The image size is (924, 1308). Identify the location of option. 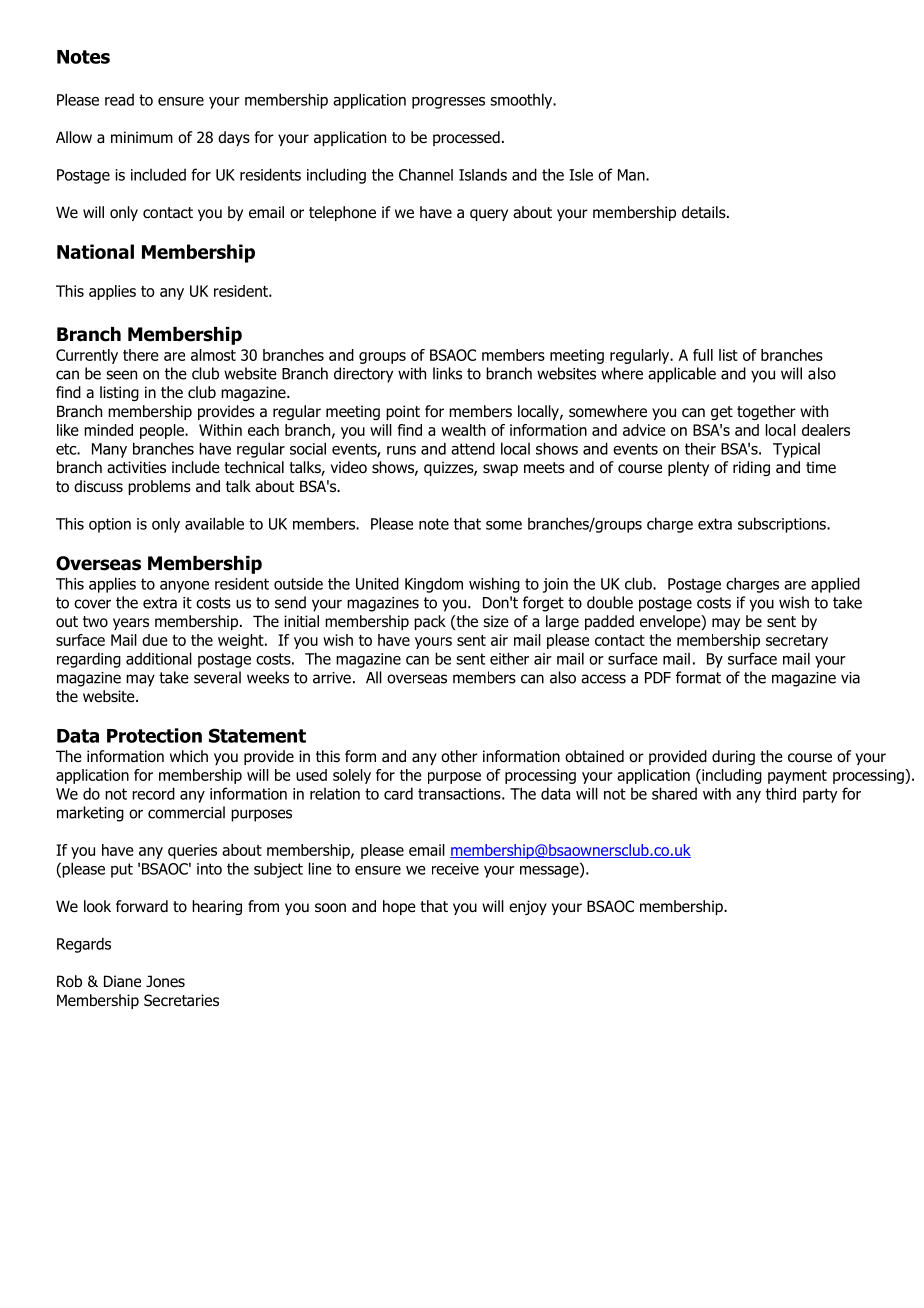
(110, 525).
